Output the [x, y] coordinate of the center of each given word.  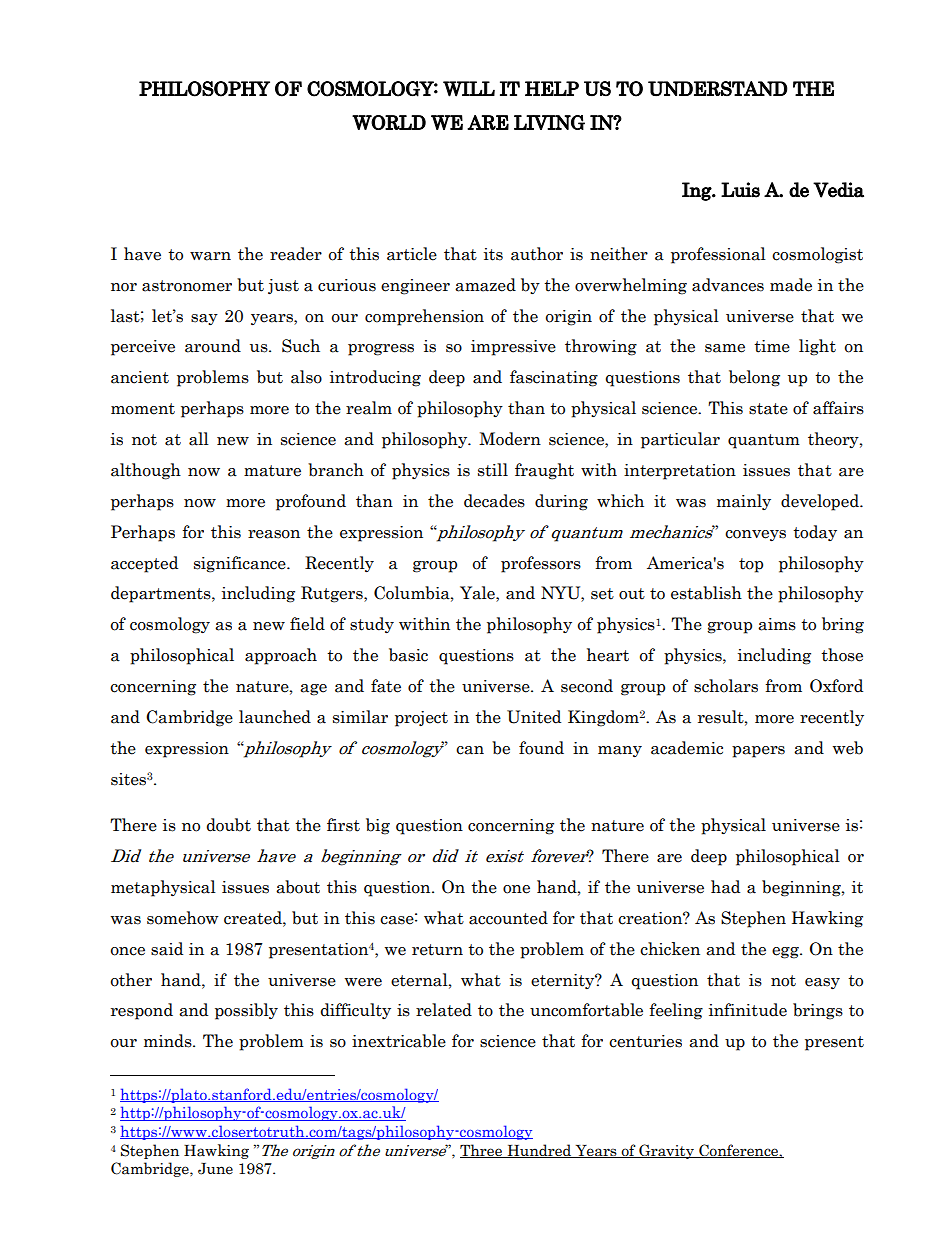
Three [482, 1151]
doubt [229, 825]
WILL [469, 89]
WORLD [389, 122]
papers [758, 752]
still [493, 470]
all [199, 439]
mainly [744, 502]
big [378, 826]
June [215, 1169]
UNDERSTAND [718, 89]
